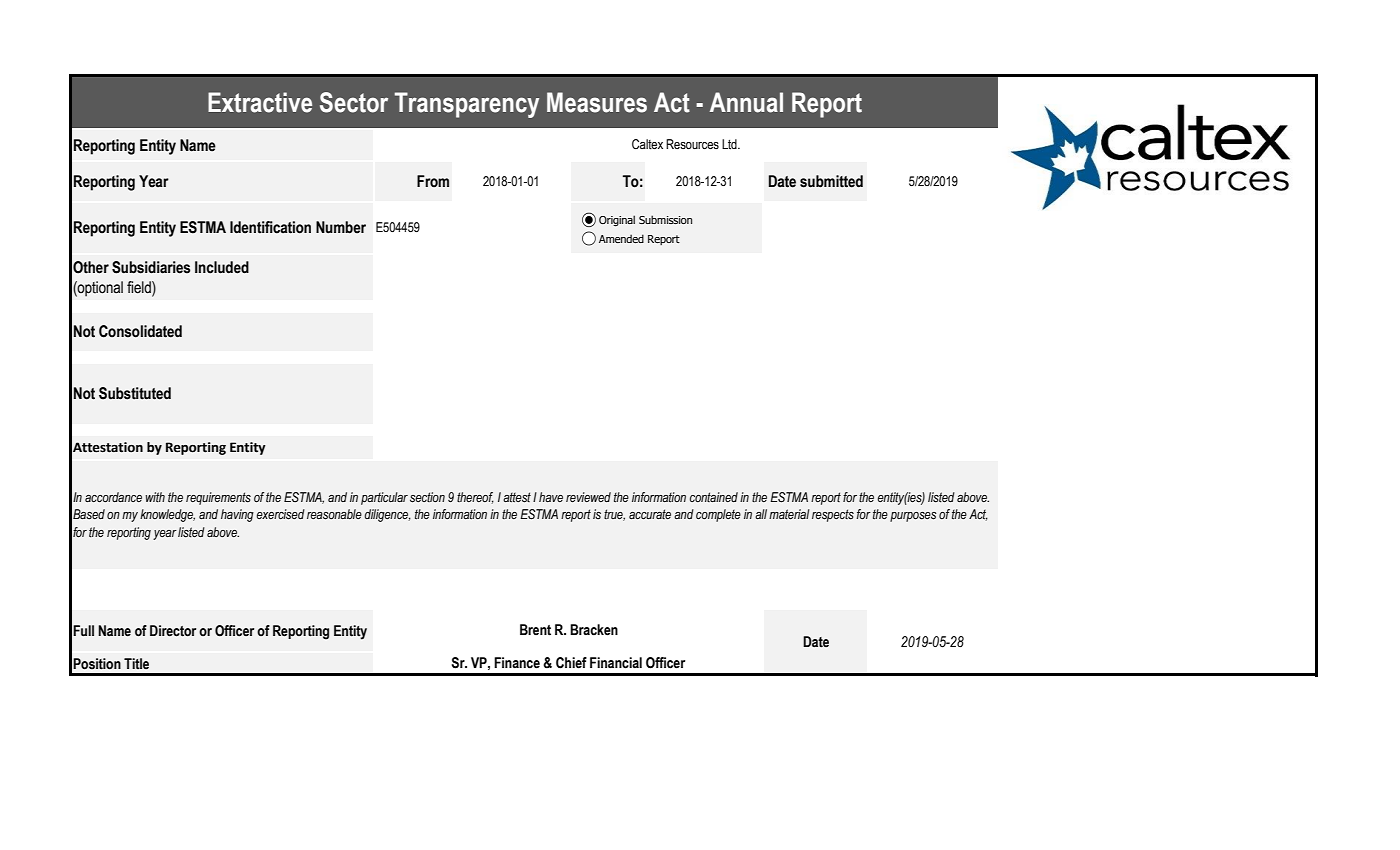 Image resolution: width=1400 pixels, height=850 pixels. What do you see at coordinates (616, 663) in the screenshot?
I see `Financial` at bounding box center [616, 663].
